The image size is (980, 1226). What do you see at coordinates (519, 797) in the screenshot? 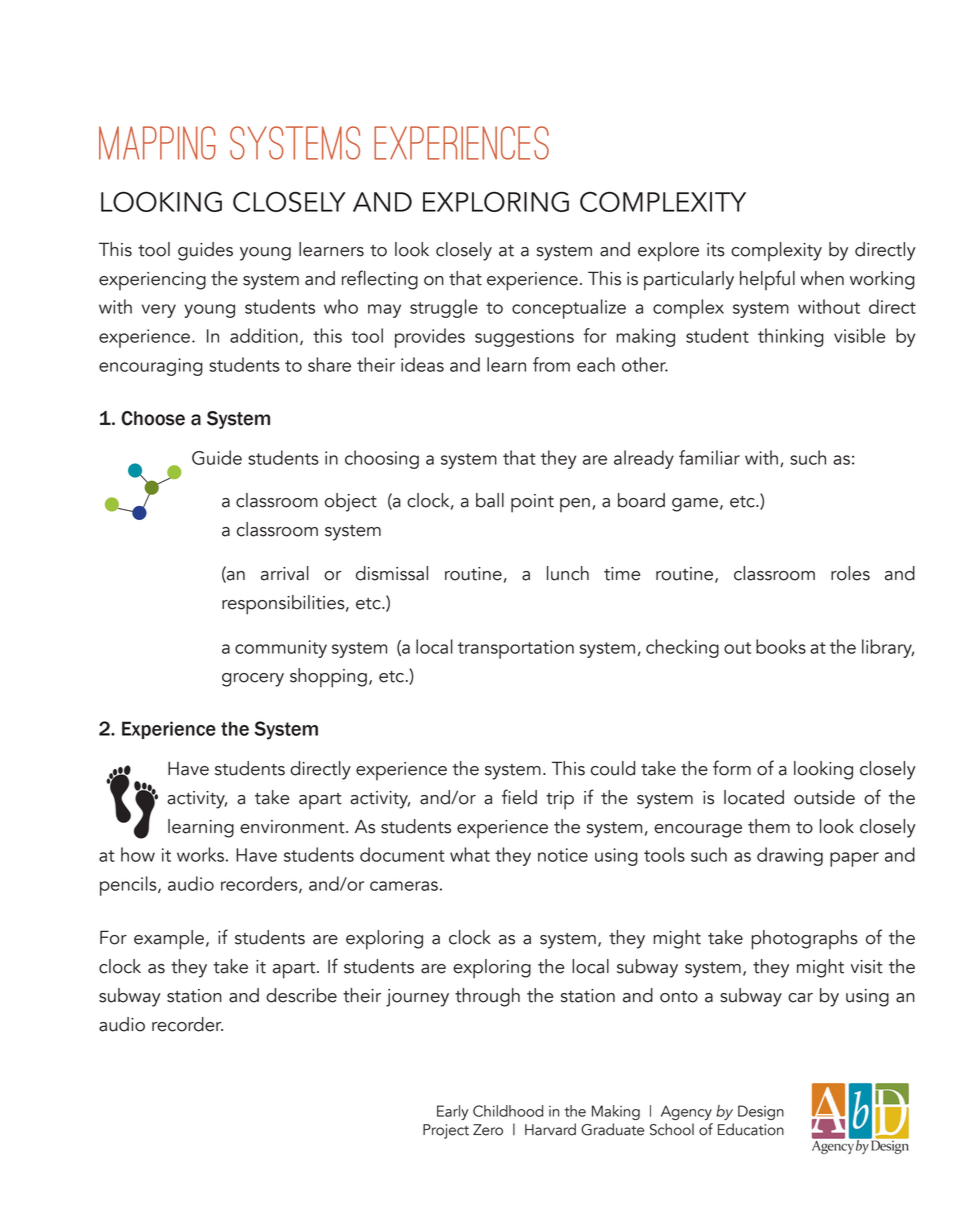
I see `field` at bounding box center [519, 797].
